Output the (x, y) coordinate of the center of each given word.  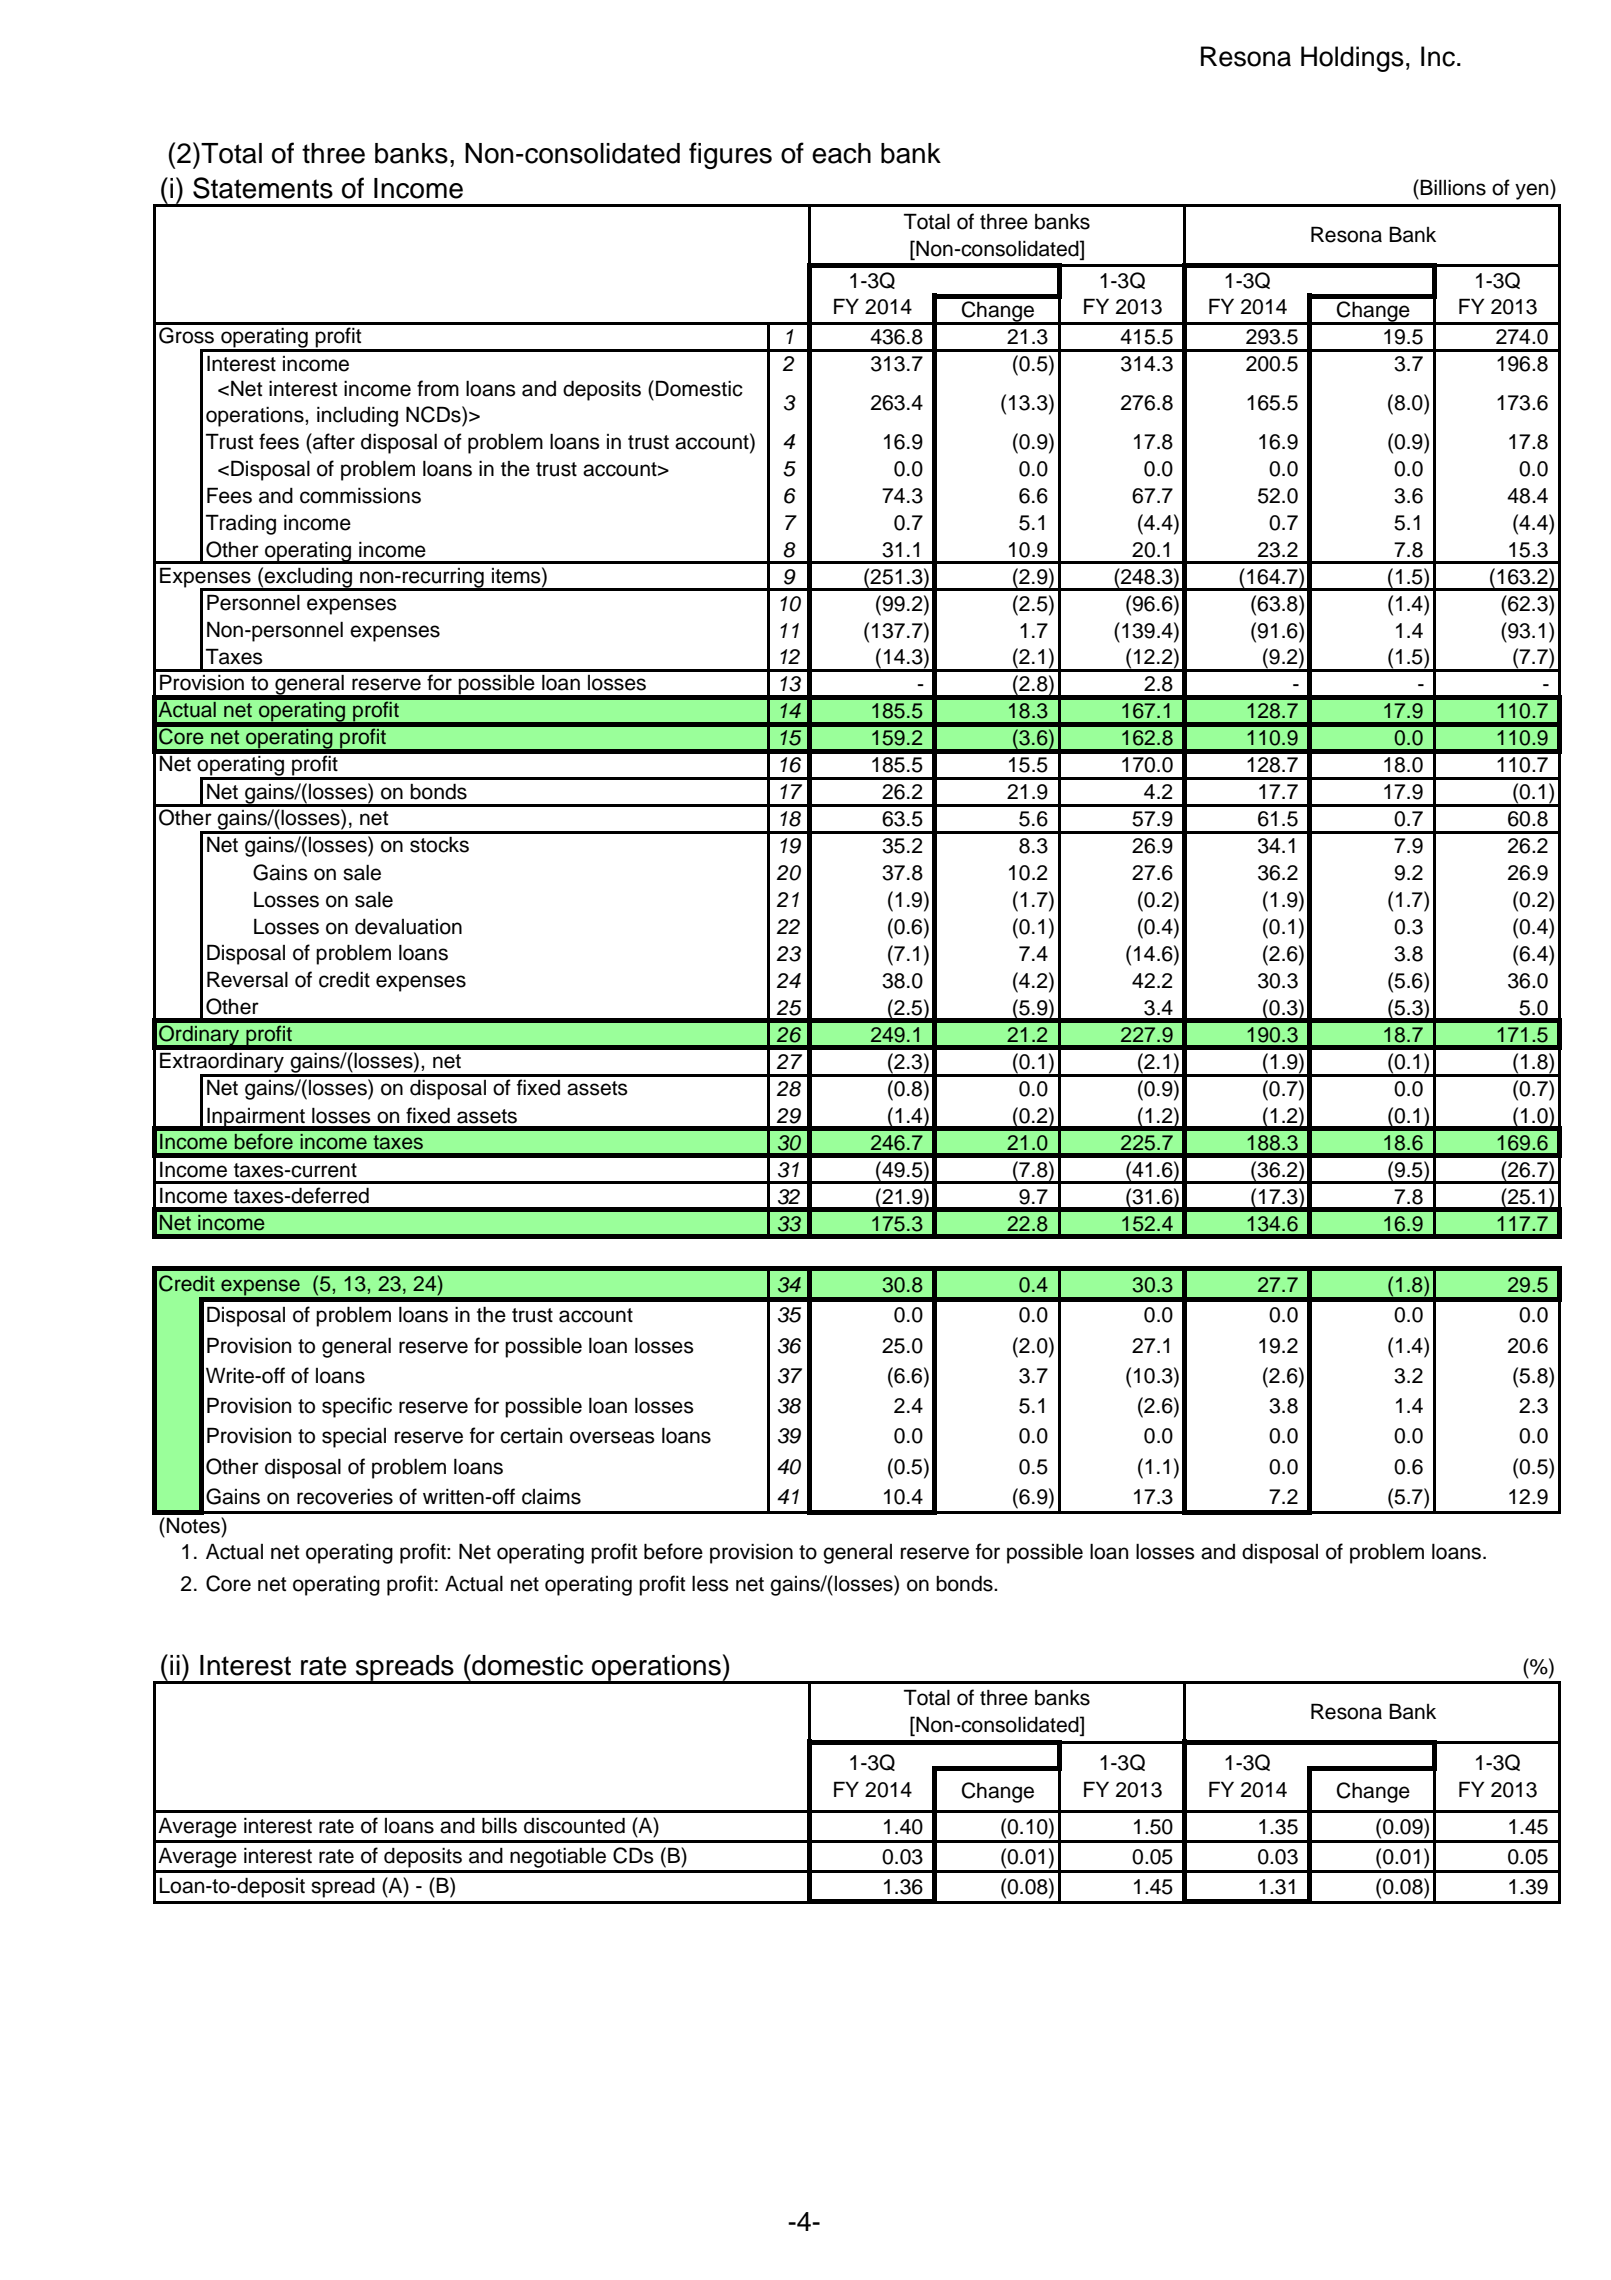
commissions (360, 496)
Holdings (1352, 59)
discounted (574, 1825)
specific (357, 1407)
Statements (263, 188)
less (710, 1584)
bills (499, 1825)
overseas (612, 1437)
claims (551, 1497)
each (841, 153)
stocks (439, 845)
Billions (1452, 187)
